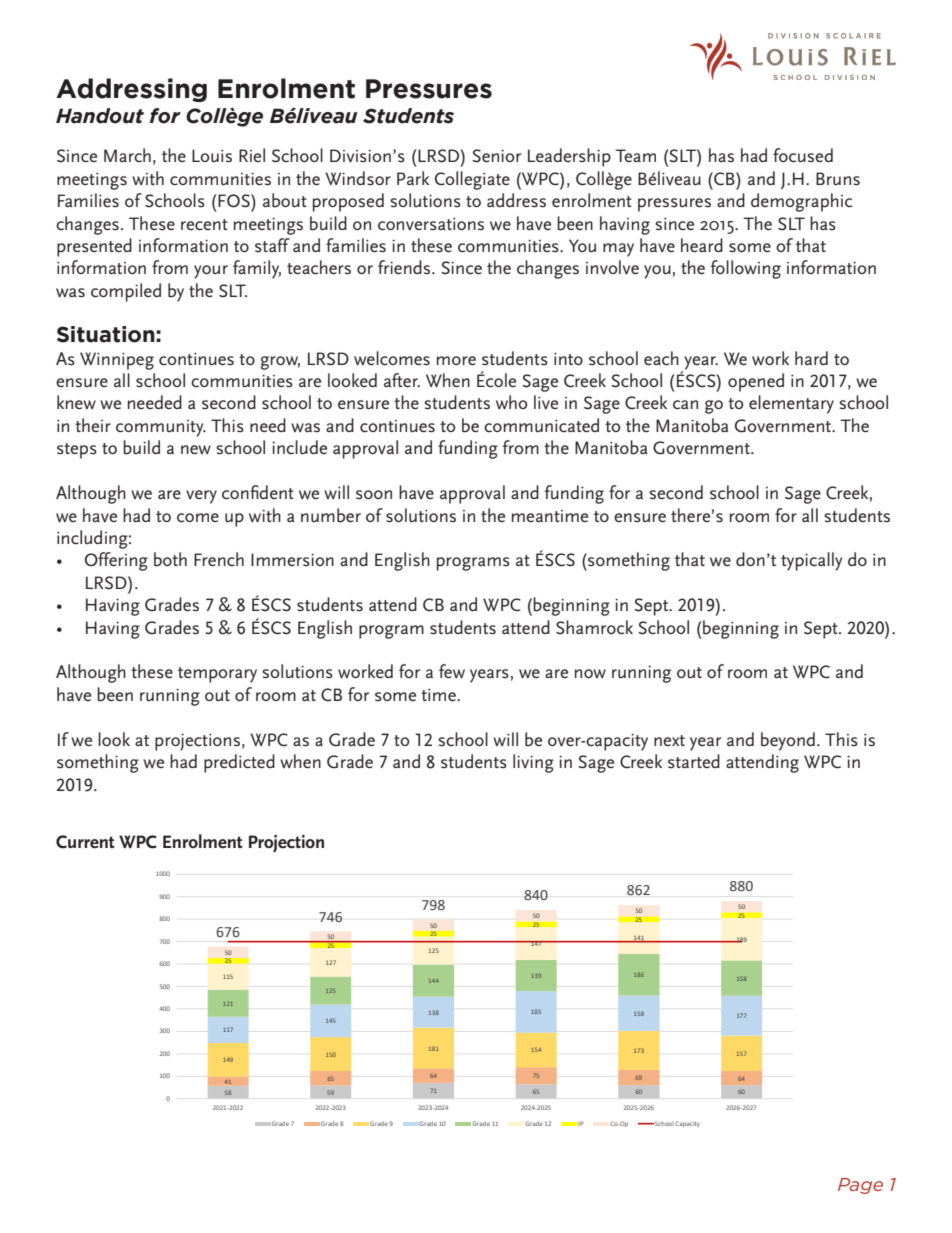 This image has height=1233, width=952. Describe the element at coordinates (496, 156) in the image. I see `Senior` at that location.
